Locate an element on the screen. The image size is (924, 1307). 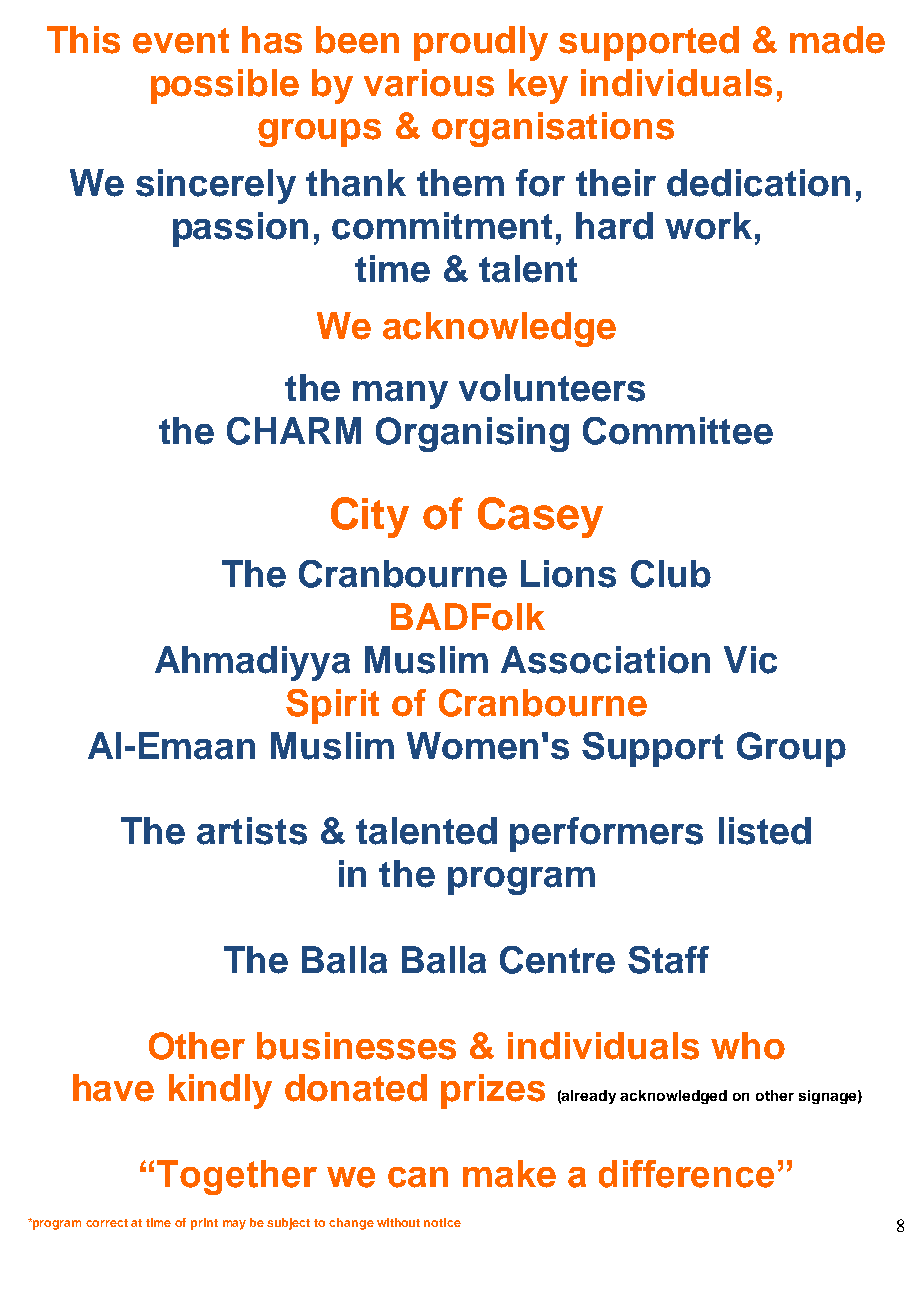
can is located at coordinates (418, 1177).
